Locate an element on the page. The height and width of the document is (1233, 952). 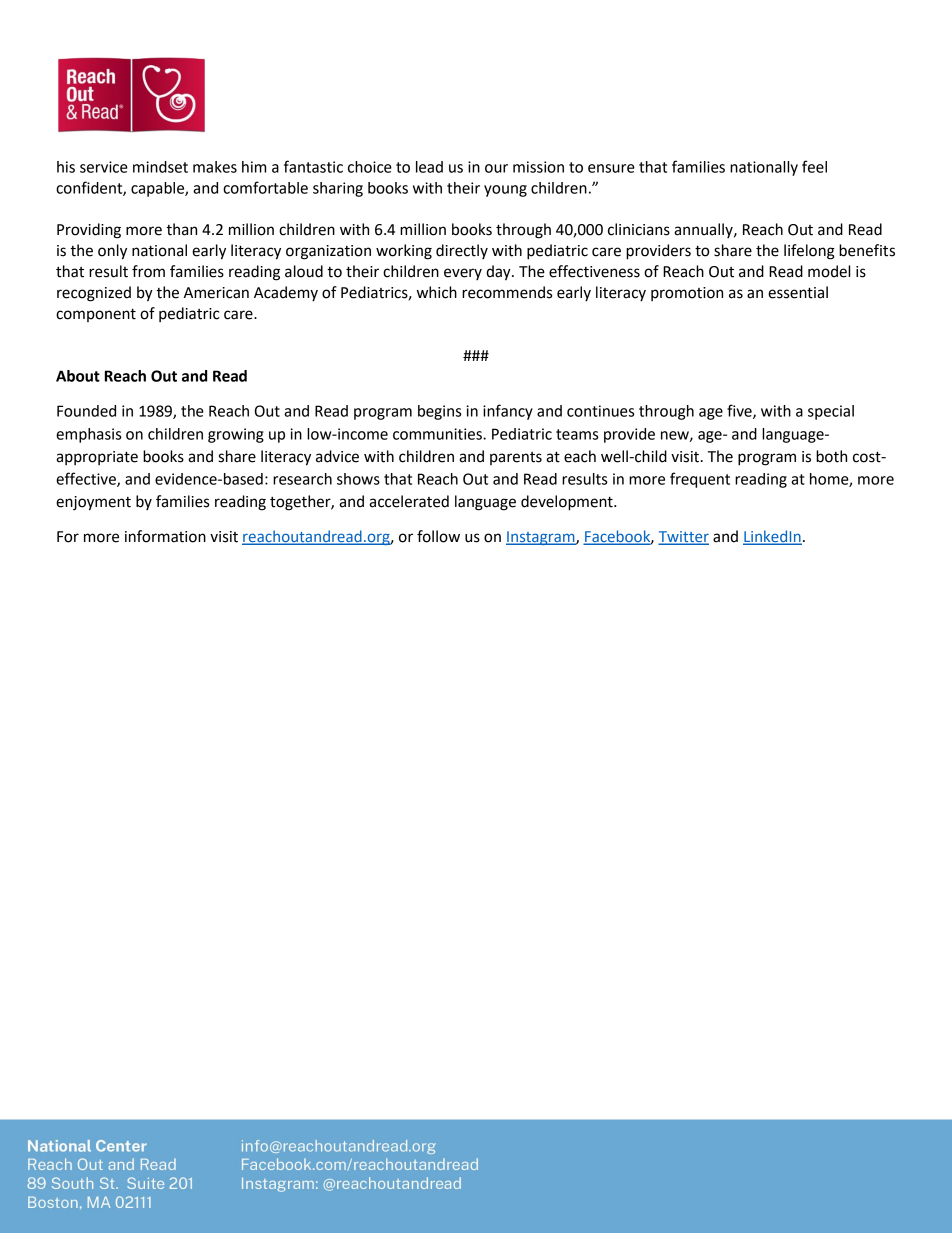
five is located at coordinates (740, 411).
